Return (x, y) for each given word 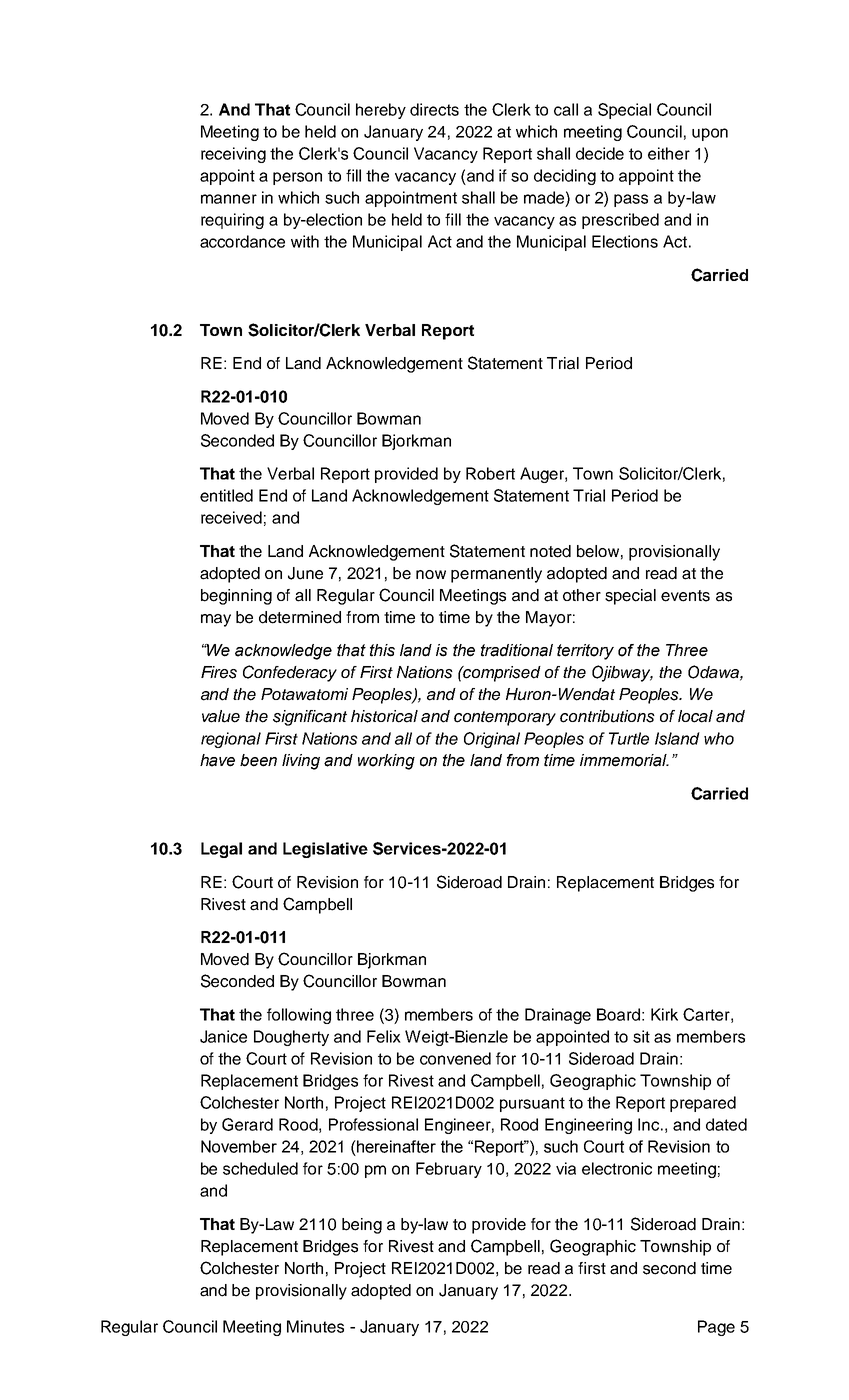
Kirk (664, 1014)
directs (434, 109)
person (297, 178)
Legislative (325, 850)
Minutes (315, 1326)
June (305, 573)
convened (455, 1058)
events (685, 596)
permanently (496, 575)
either (669, 153)
